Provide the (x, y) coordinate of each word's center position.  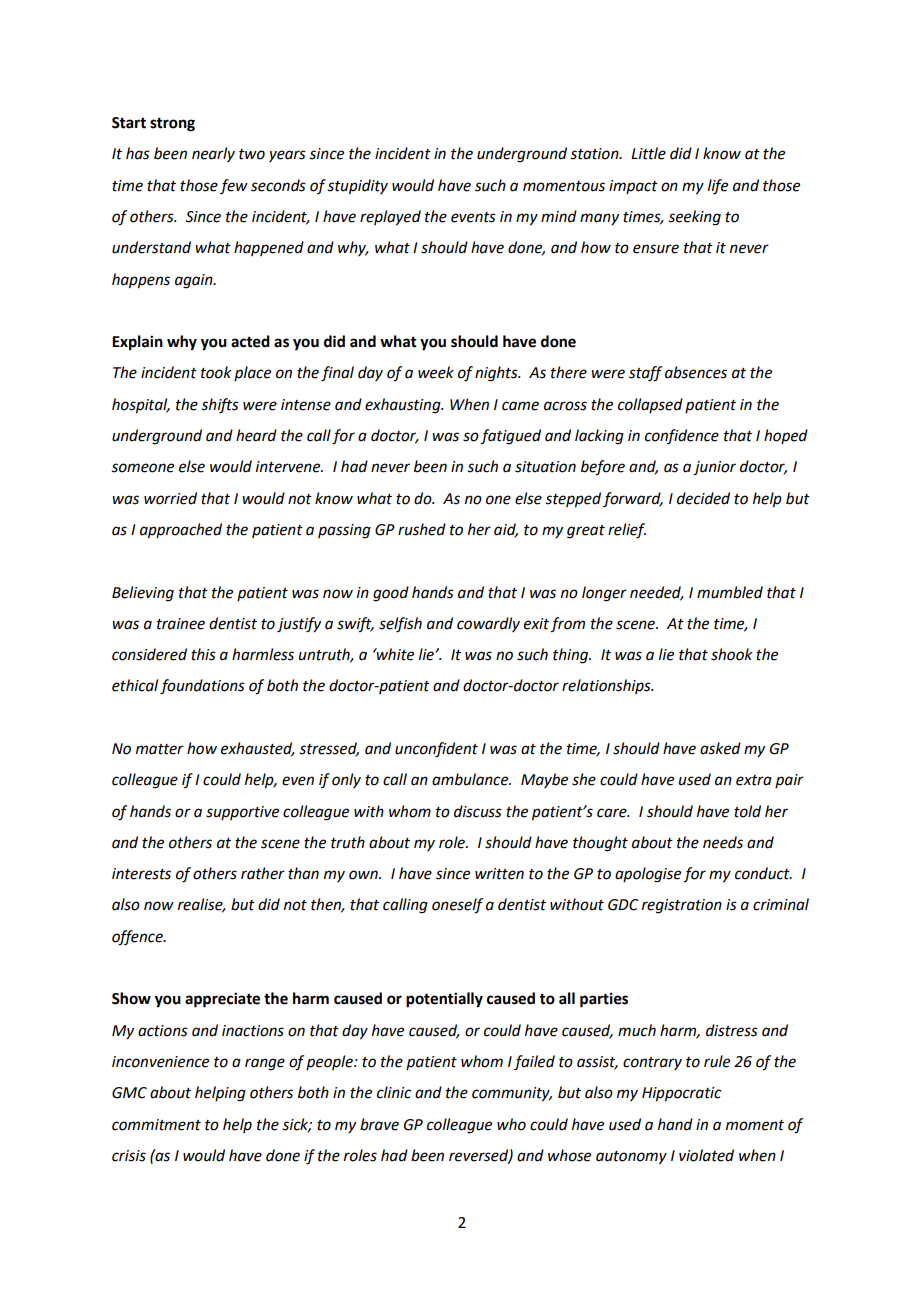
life (718, 187)
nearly (213, 154)
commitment (156, 1125)
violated (706, 1155)
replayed (390, 218)
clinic (394, 1092)
